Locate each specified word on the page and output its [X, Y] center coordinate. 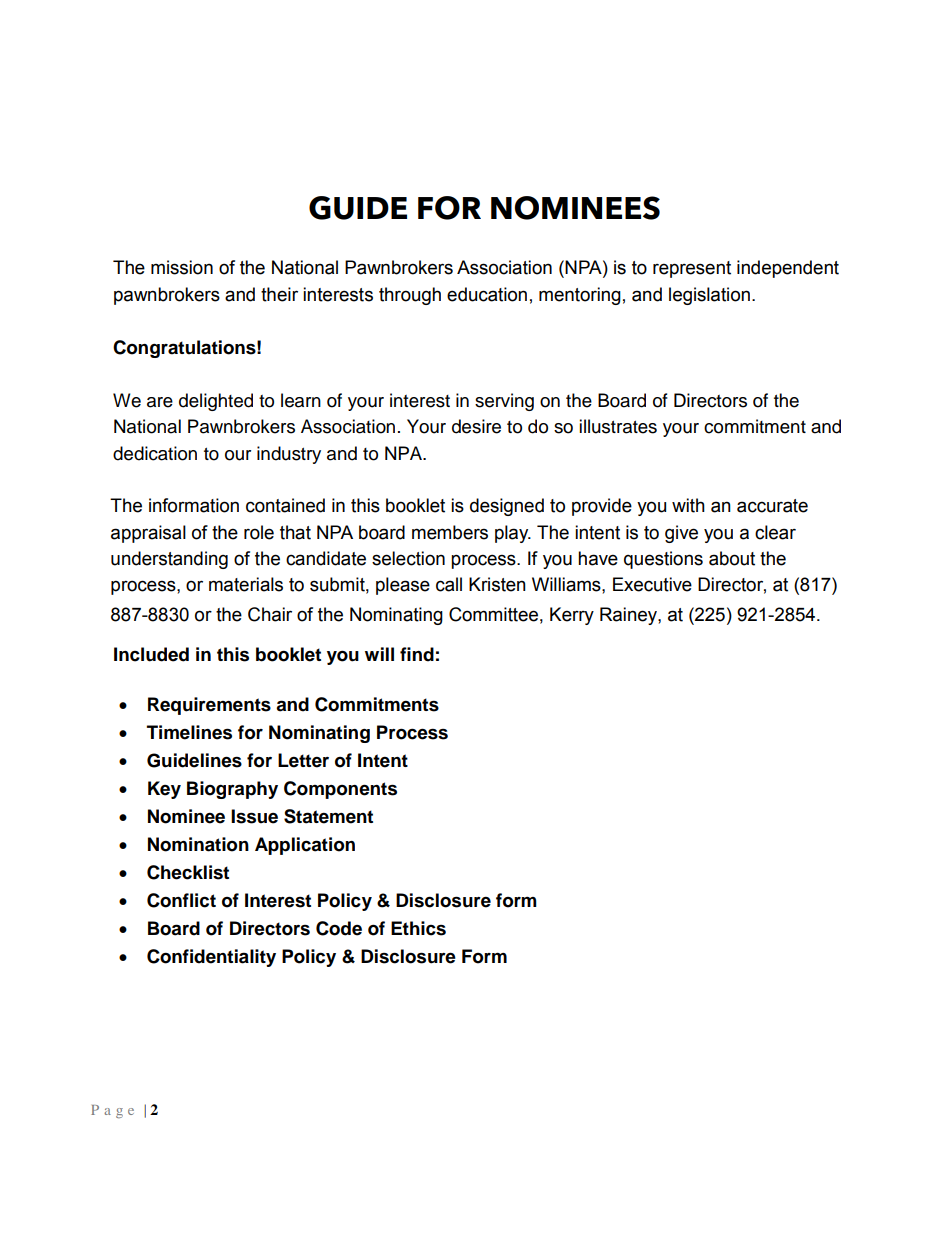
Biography [232, 790]
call [449, 584]
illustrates [618, 426]
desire [476, 426]
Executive [652, 584]
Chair [270, 614]
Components [340, 790]
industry [289, 455]
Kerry [572, 616]
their [279, 294]
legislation [709, 296]
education [487, 294]
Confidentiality [211, 958]
